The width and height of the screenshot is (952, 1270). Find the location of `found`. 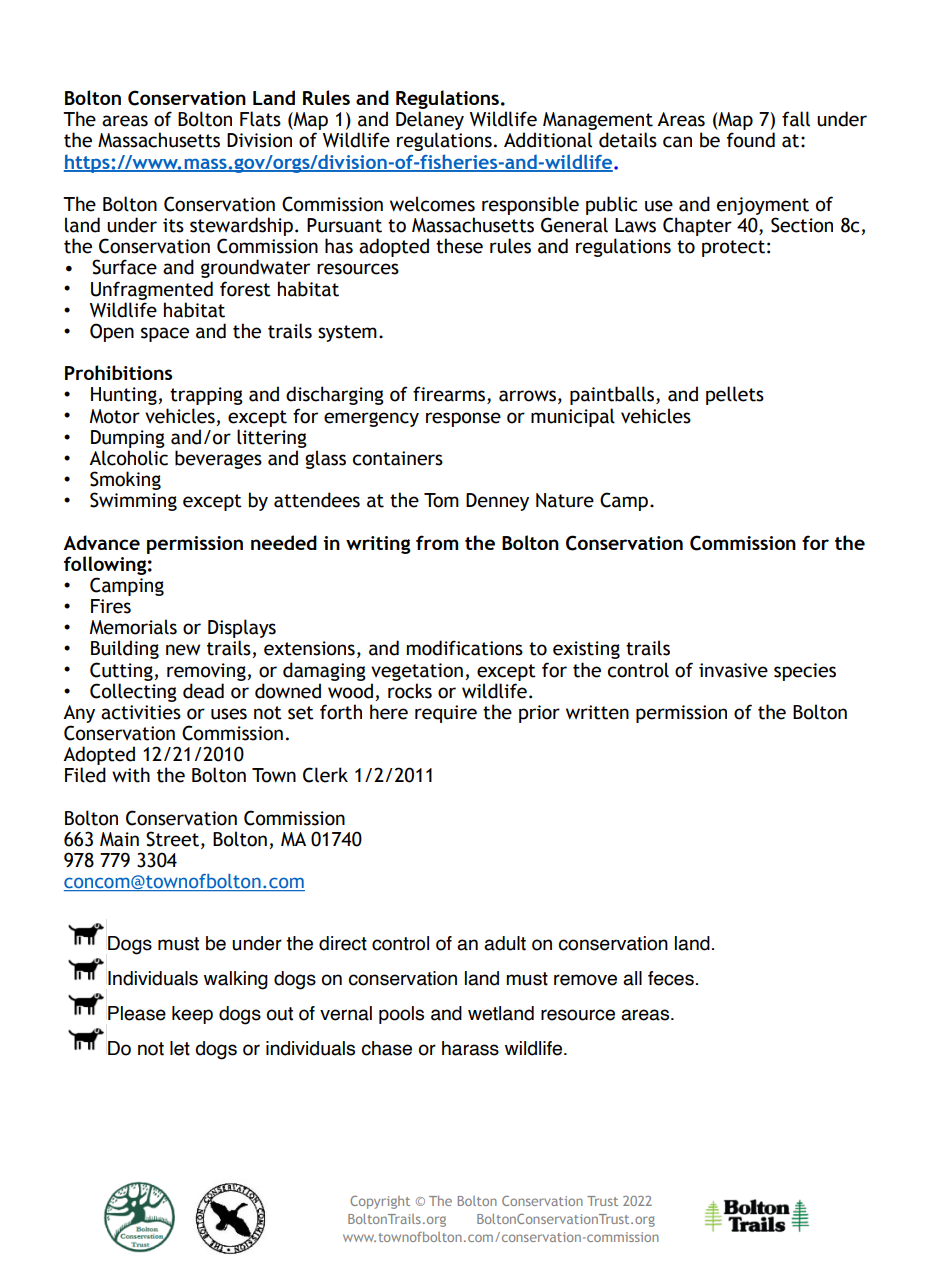

found is located at coordinates (751, 140).
